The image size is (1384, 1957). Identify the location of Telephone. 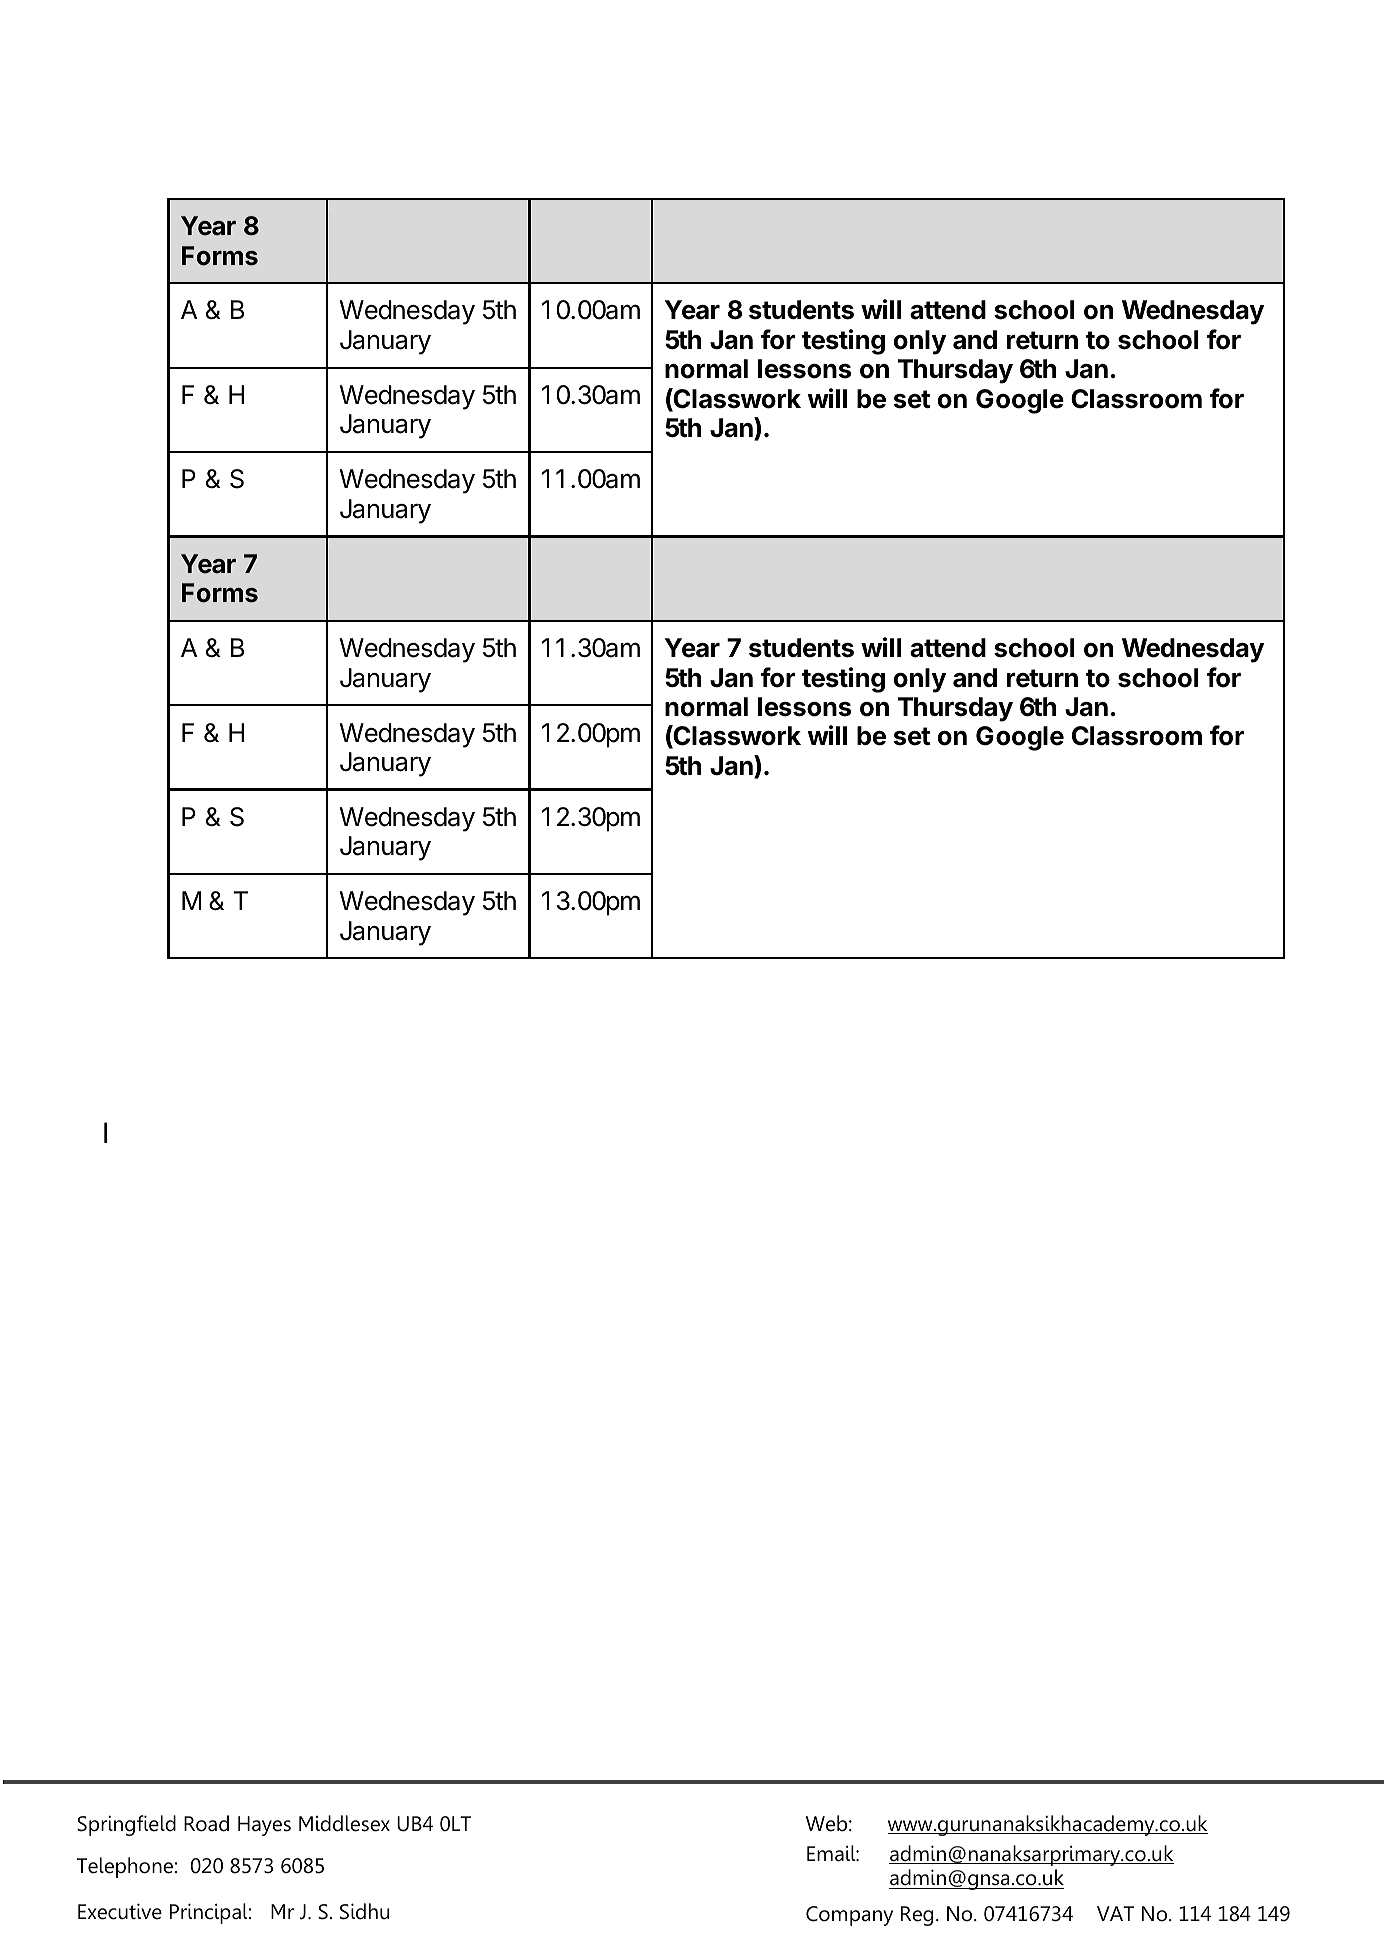
(125, 1867).
